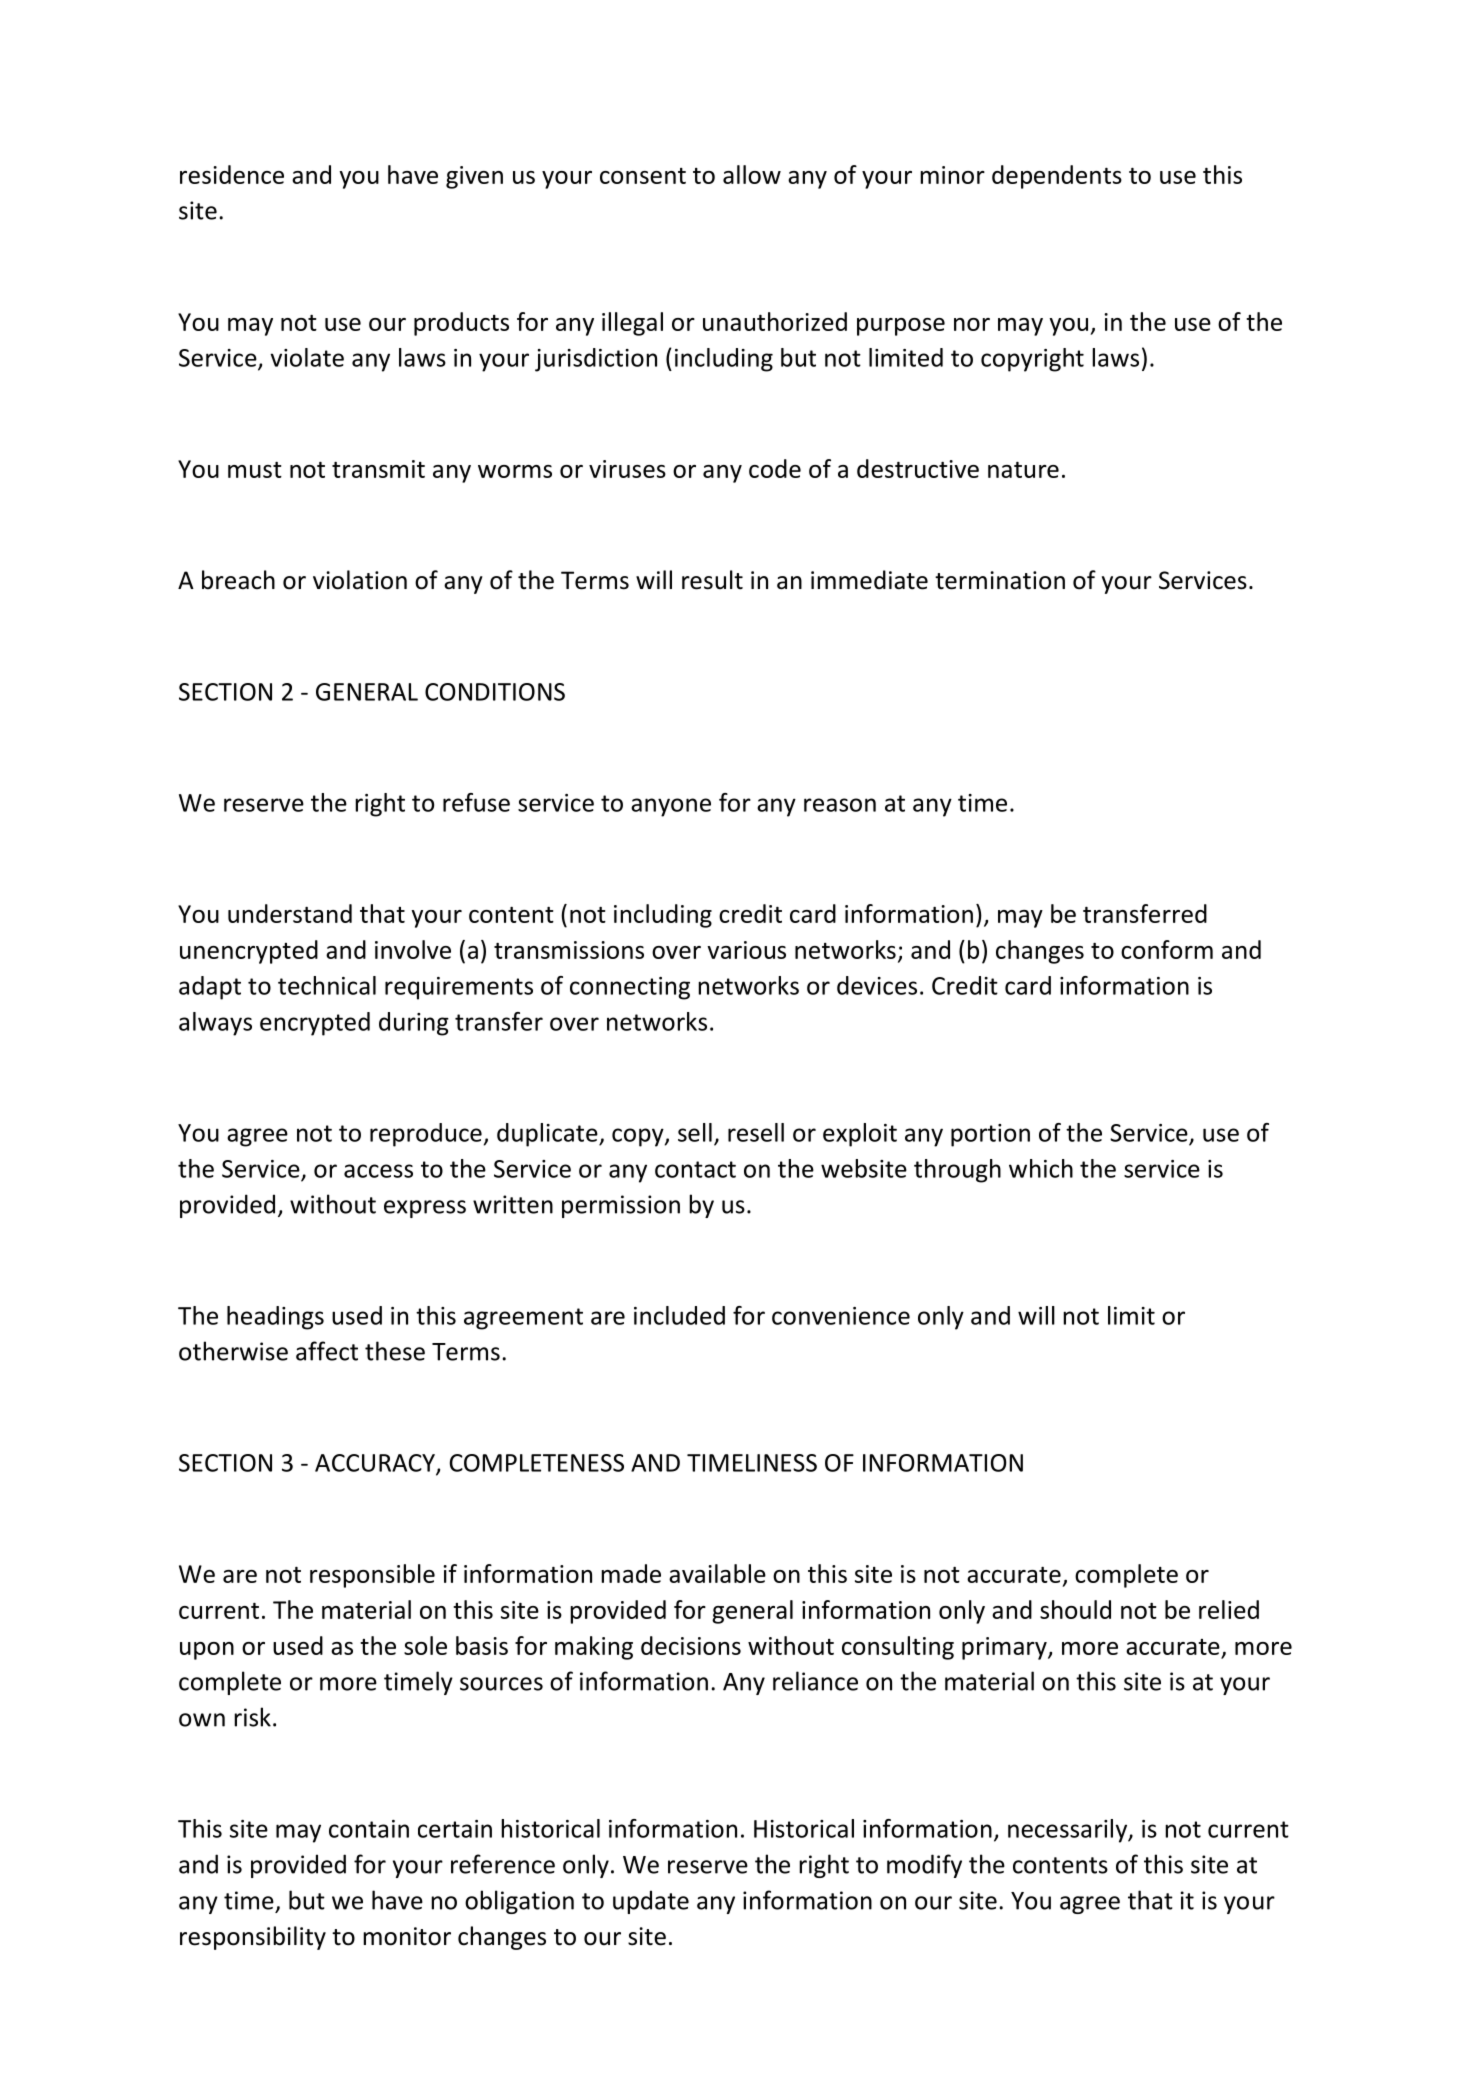 Image resolution: width=1472 pixels, height=2082 pixels. Describe the element at coordinates (232, 174) in the screenshot. I see `residence` at that location.
